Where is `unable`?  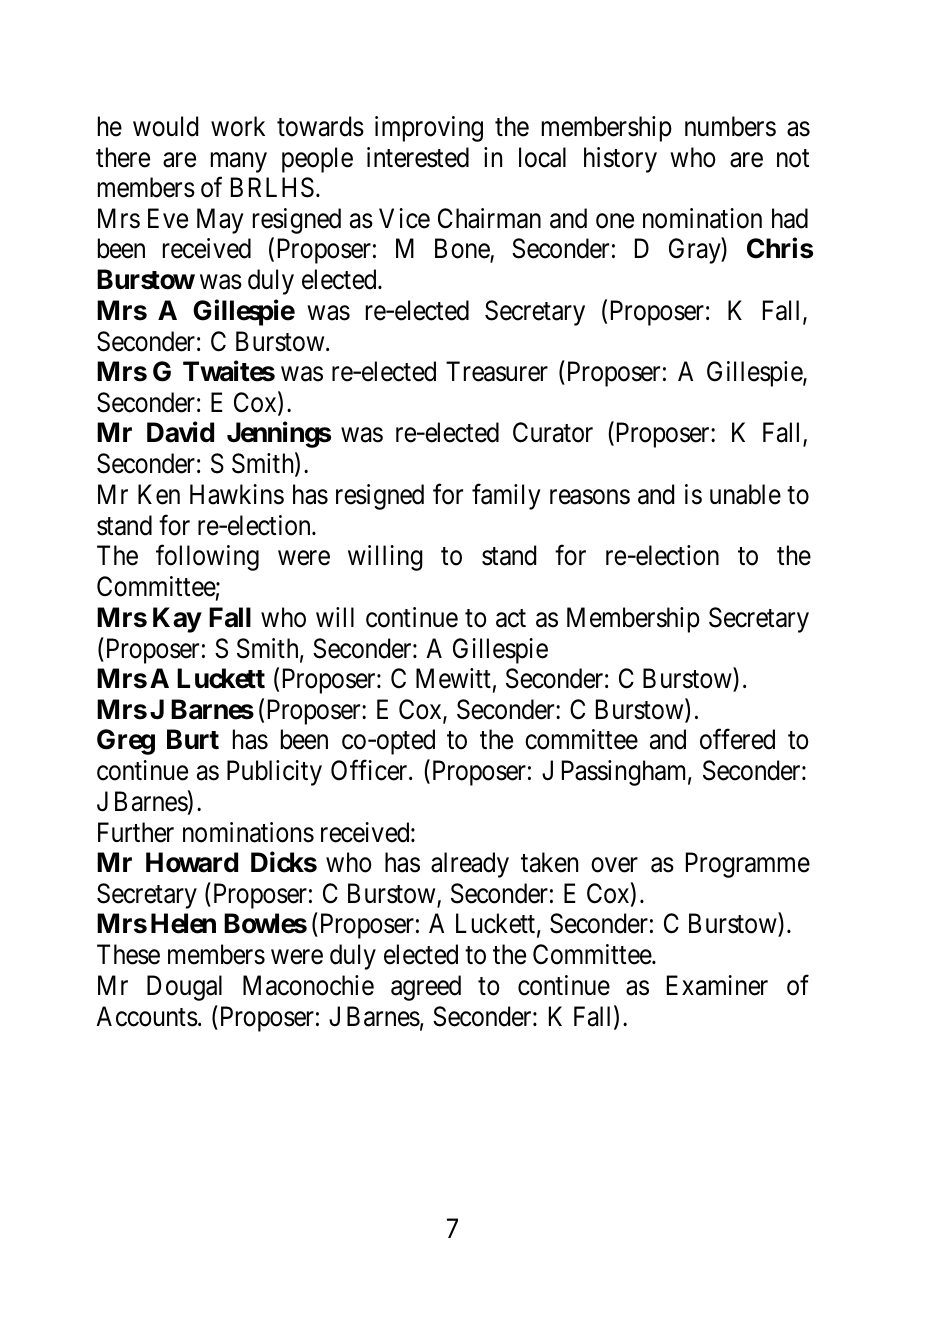 unable is located at coordinates (745, 494).
